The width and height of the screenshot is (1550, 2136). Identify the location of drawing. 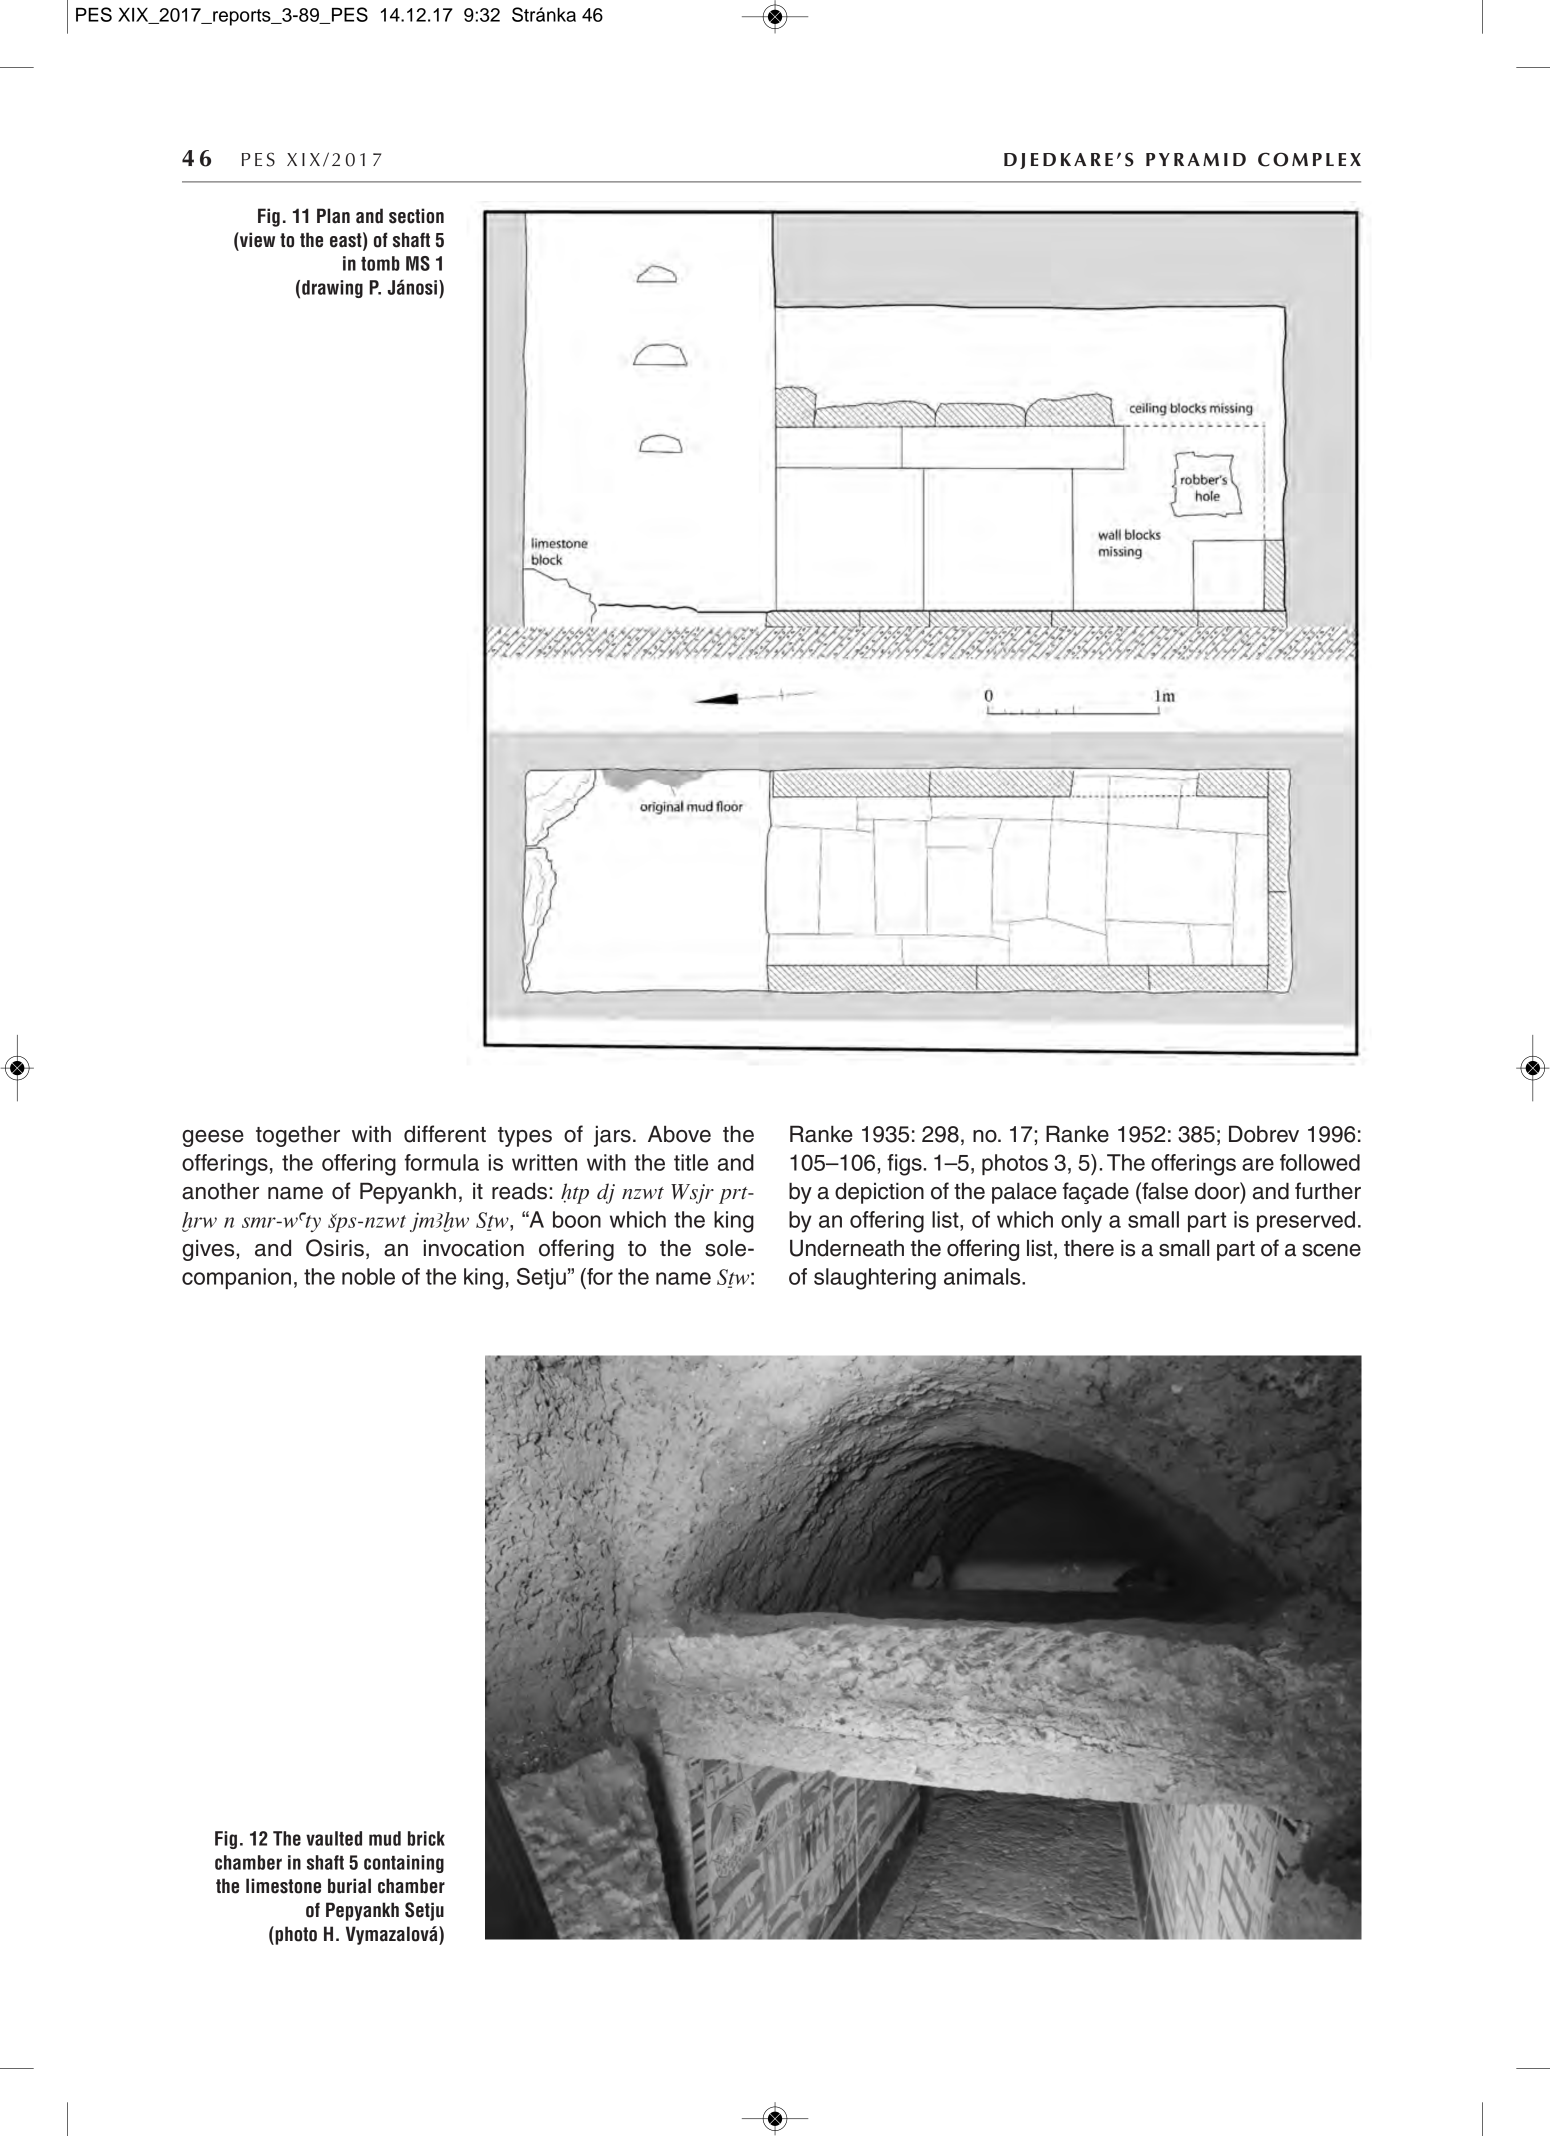
(332, 289).
